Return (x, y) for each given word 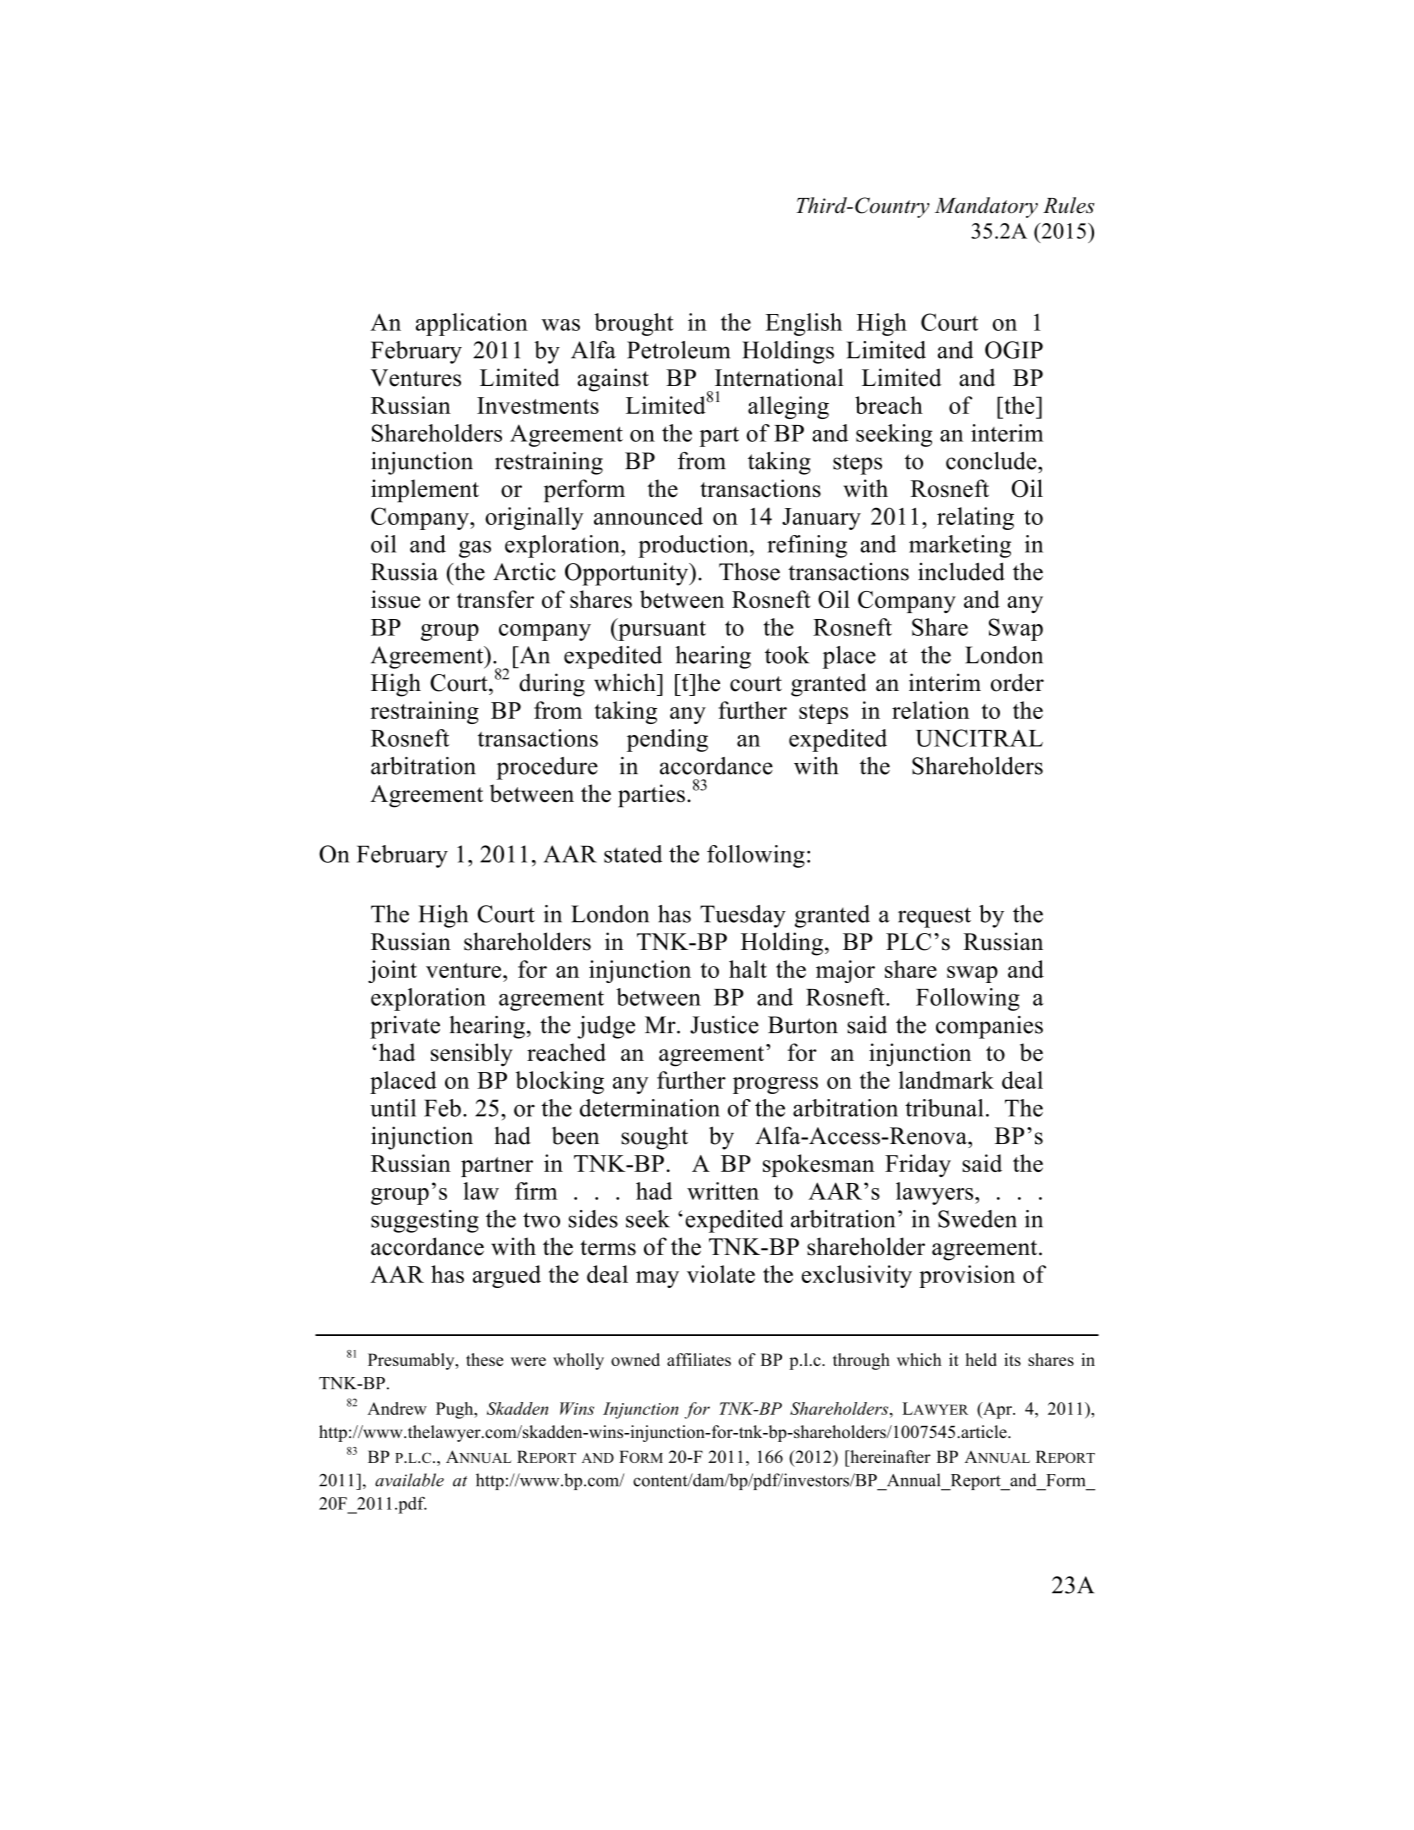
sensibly (472, 1055)
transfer (495, 599)
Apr (997, 1410)
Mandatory (986, 207)
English (803, 324)
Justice (724, 1025)
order (1017, 682)
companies (989, 1027)
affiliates (699, 1359)
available (409, 1480)
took (787, 655)
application (472, 324)
